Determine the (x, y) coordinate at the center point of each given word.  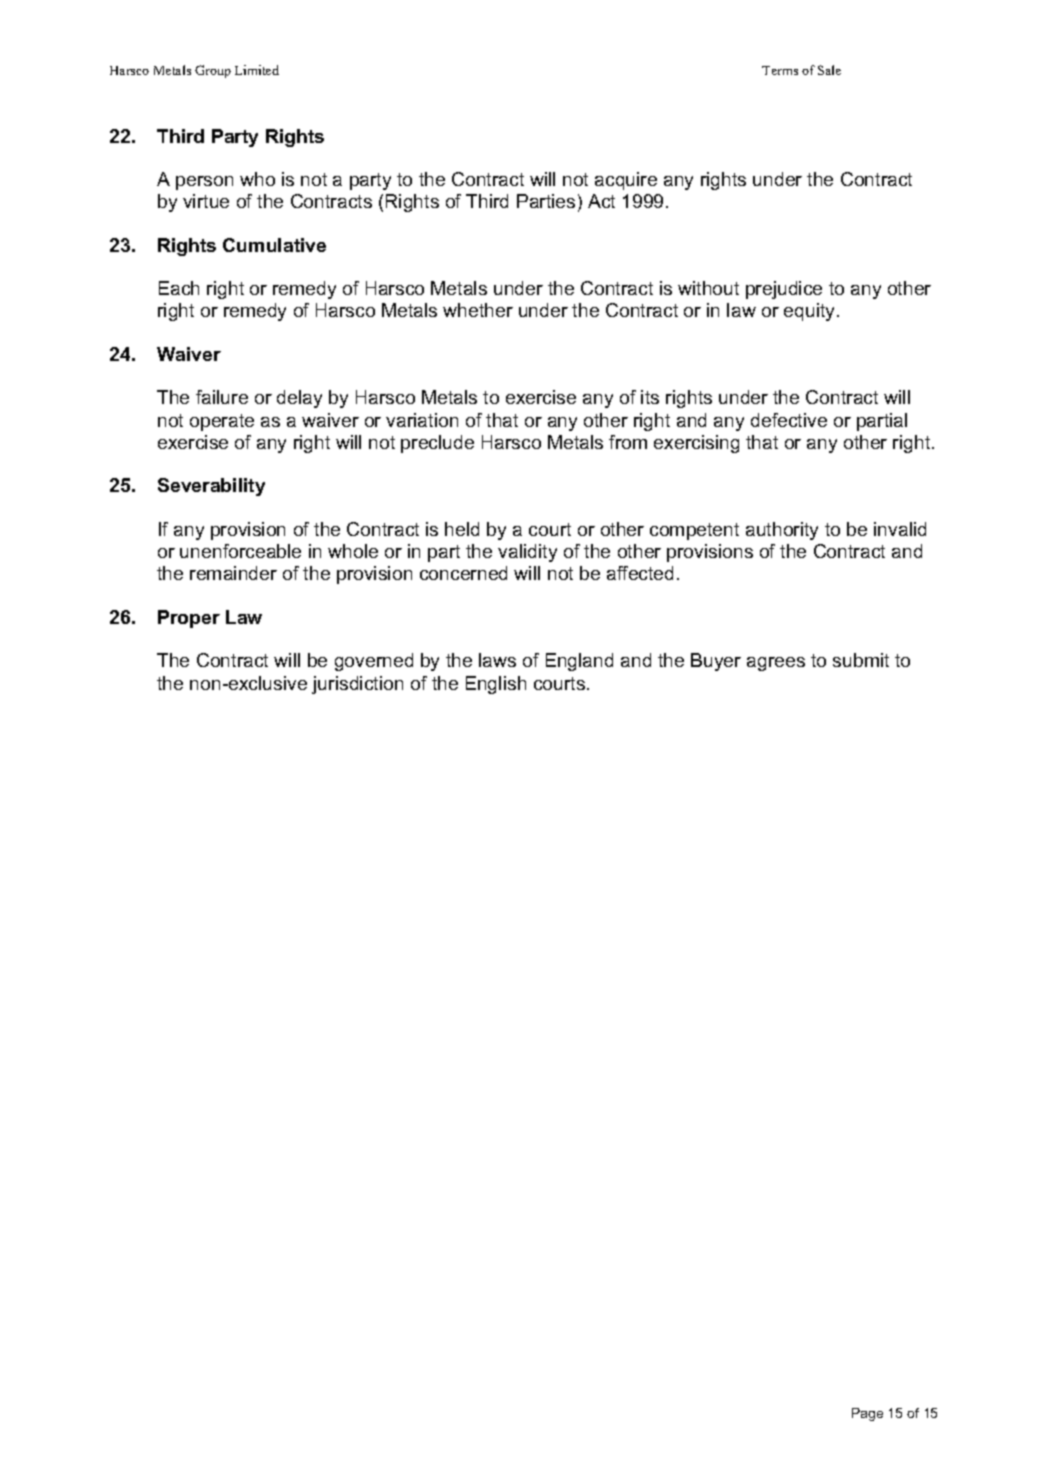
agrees (776, 664)
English (496, 685)
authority (782, 531)
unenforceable (240, 551)
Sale (829, 70)
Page (867, 1414)
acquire (626, 181)
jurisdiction (357, 685)
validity (527, 553)
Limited (257, 70)
